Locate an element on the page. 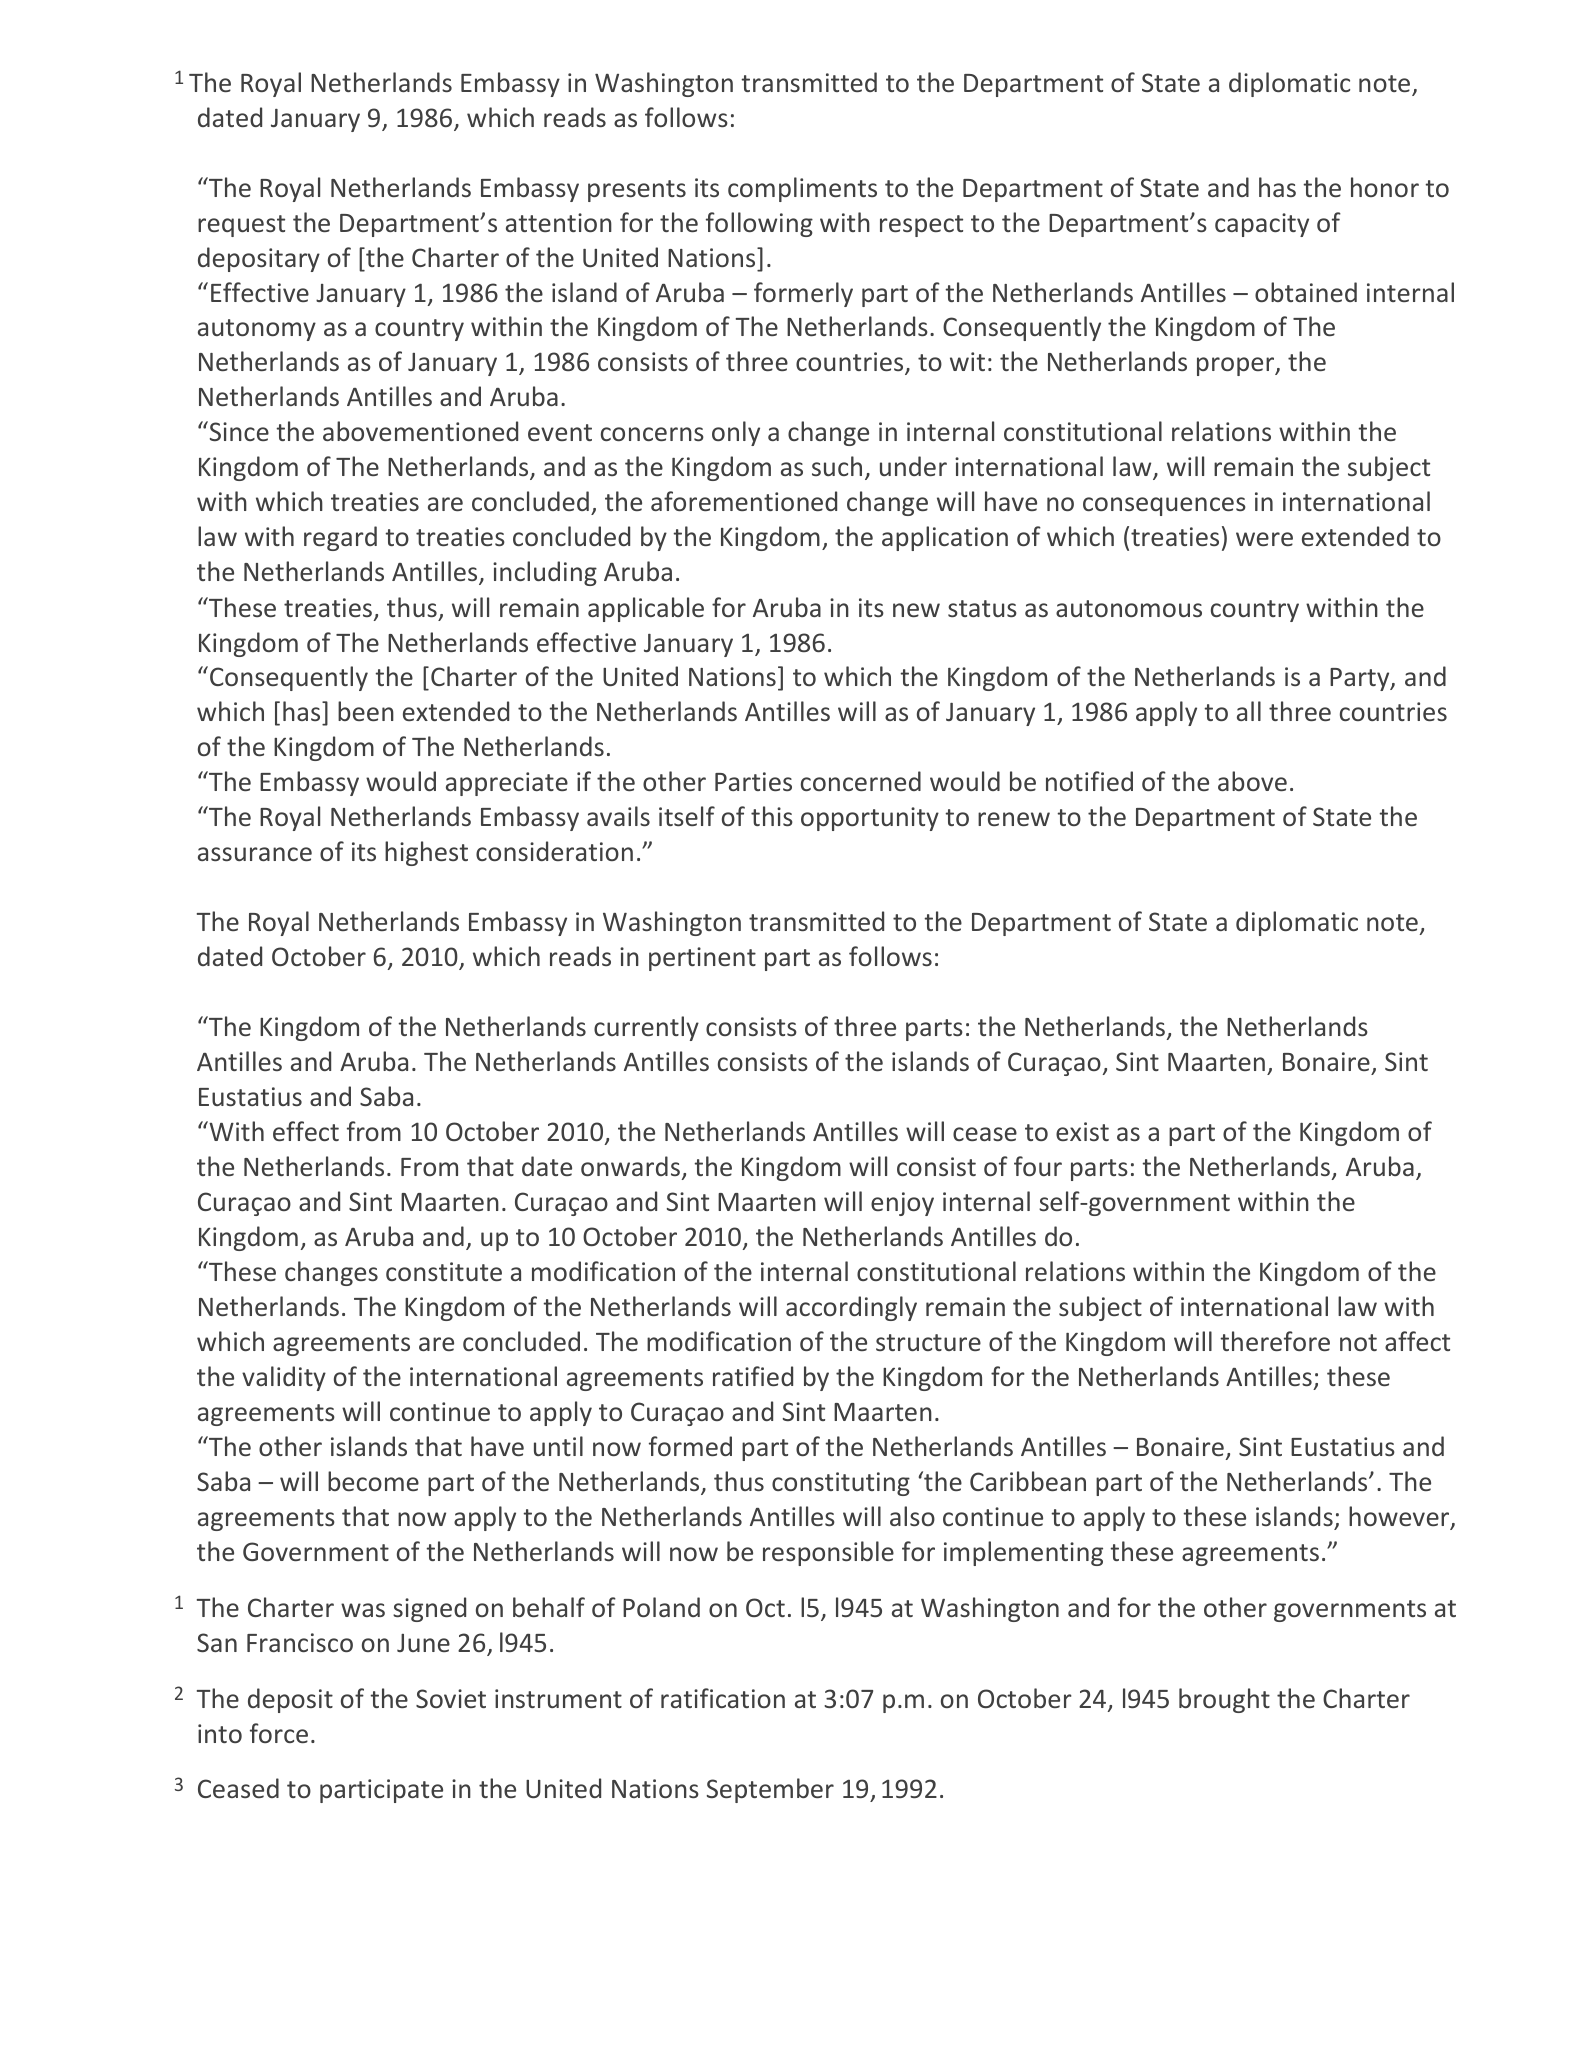  pertinent is located at coordinates (702, 959).
